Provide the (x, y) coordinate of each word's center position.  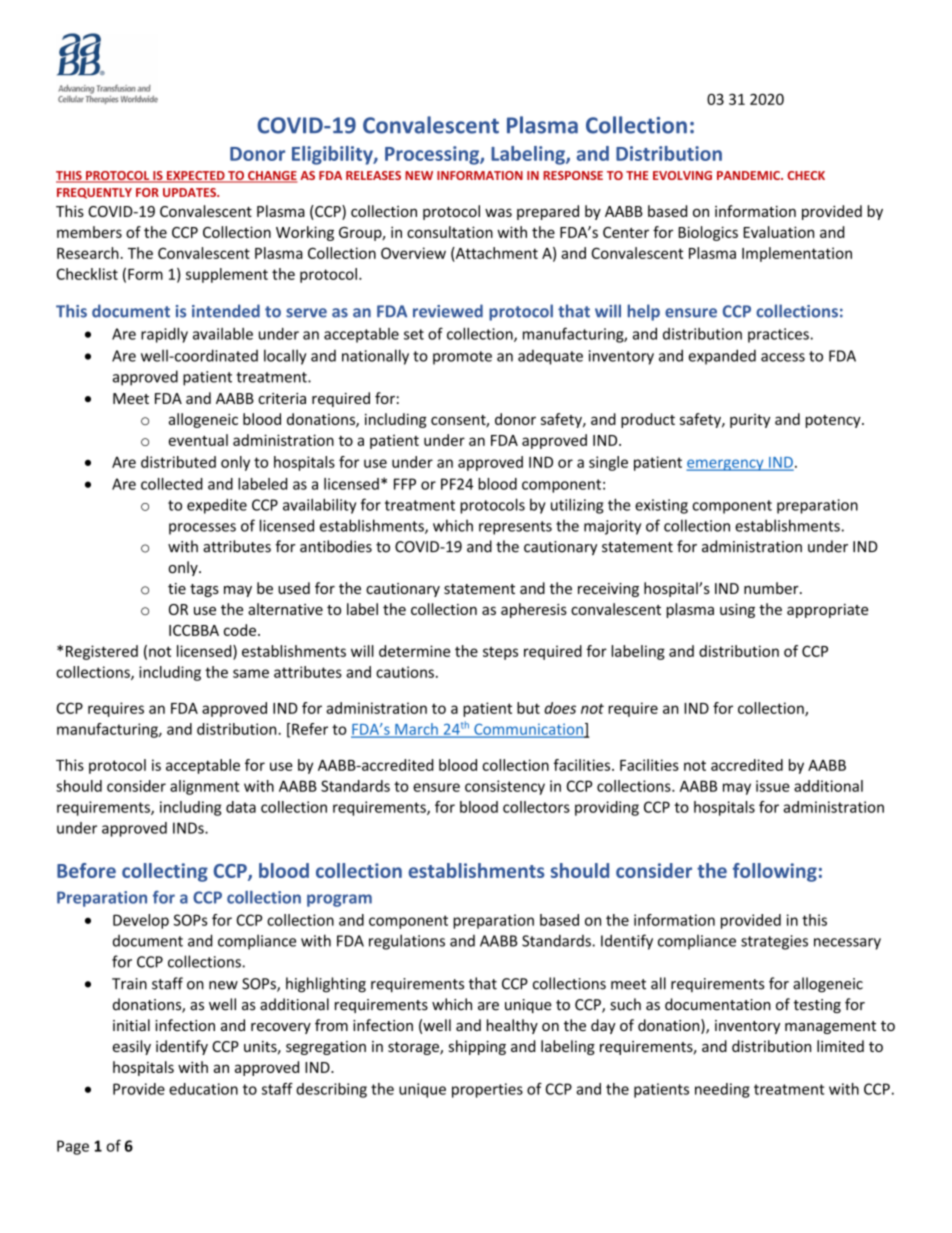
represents (515, 528)
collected (172, 484)
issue (773, 786)
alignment (204, 787)
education (203, 1089)
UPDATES (190, 192)
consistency (505, 787)
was (498, 212)
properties (487, 1090)
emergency (726, 465)
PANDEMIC (749, 175)
